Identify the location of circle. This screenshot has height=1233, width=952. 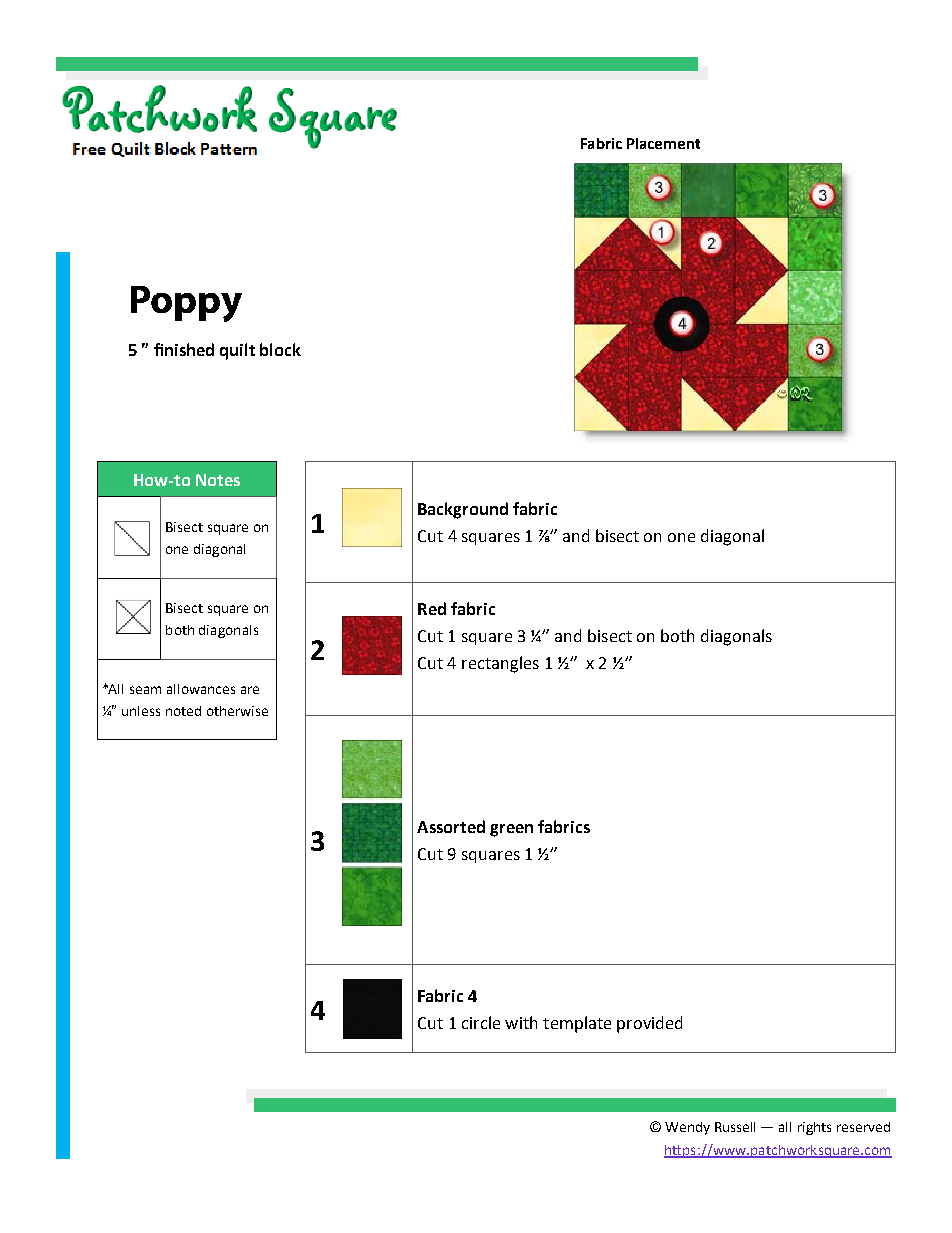
(481, 1022).
